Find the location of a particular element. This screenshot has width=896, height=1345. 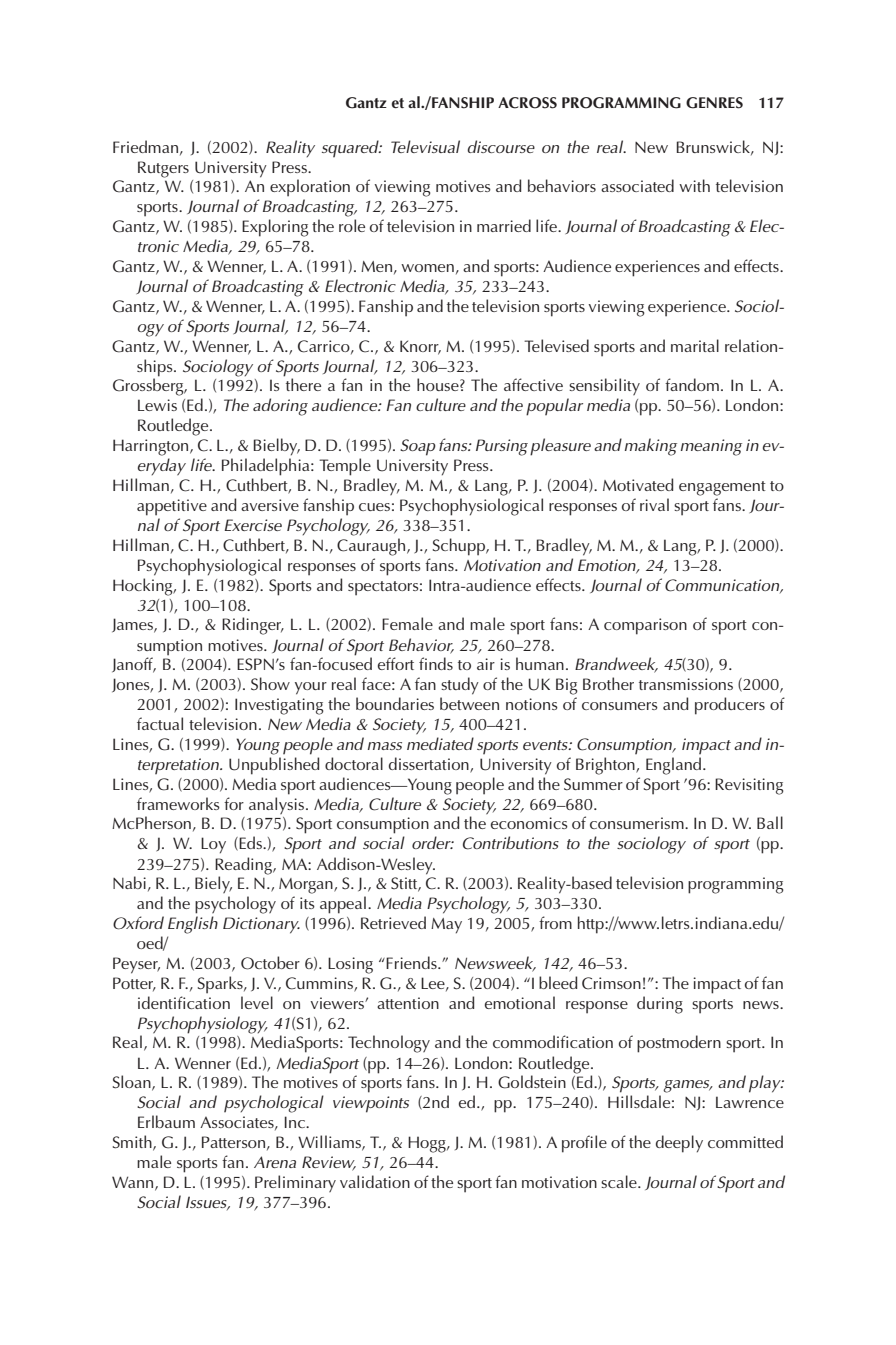

dissertation is located at coordinates (430, 765).
